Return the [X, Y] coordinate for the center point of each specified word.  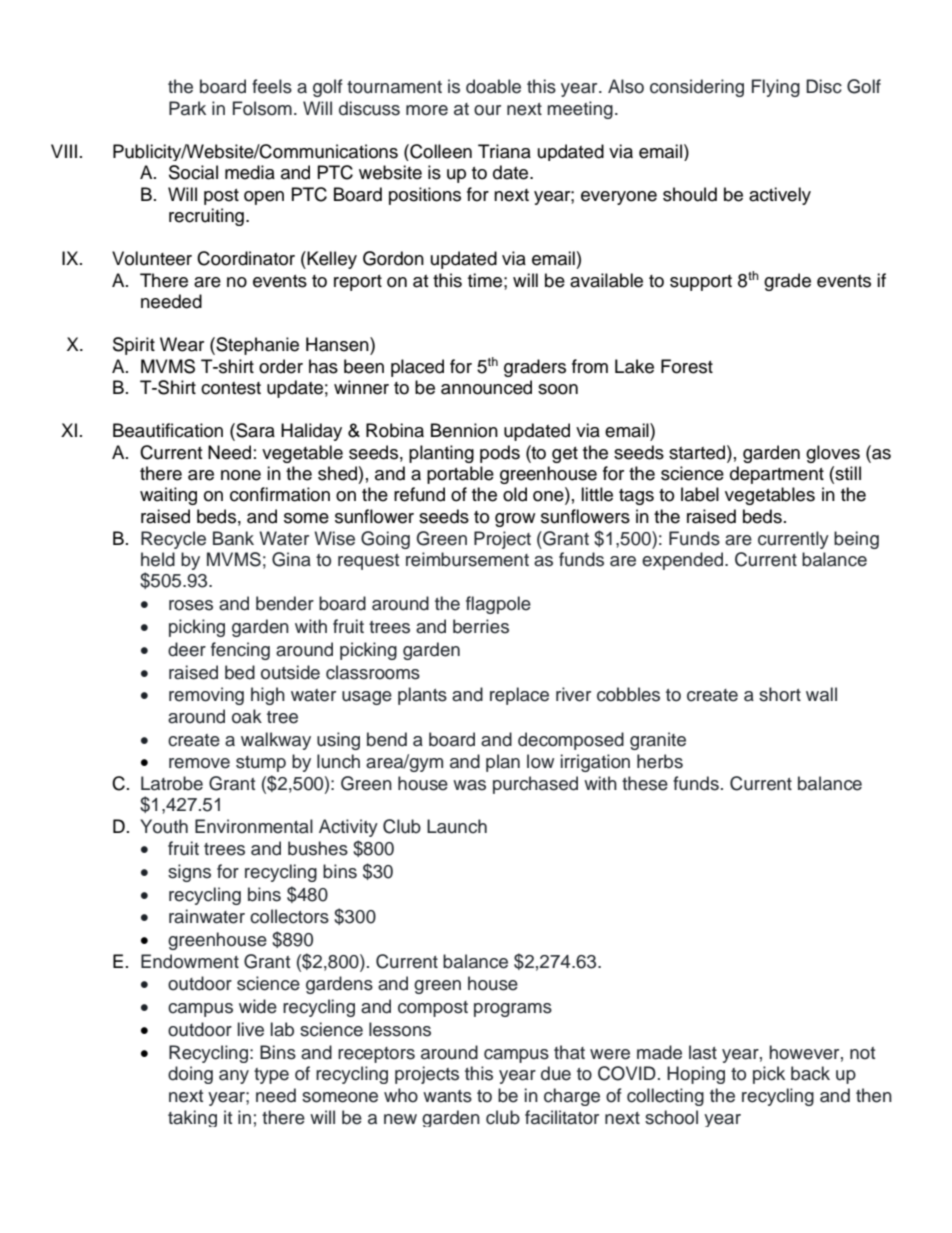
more [427, 110]
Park [187, 108]
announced [486, 387]
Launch [457, 826]
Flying [776, 88]
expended [684, 561]
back [810, 1073]
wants [447, 1096]
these [645, 783]
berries [481, 626]
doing [190, 1075]
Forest [687, 366]
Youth [164, 826]
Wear [182, 344]
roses [191, 605]
